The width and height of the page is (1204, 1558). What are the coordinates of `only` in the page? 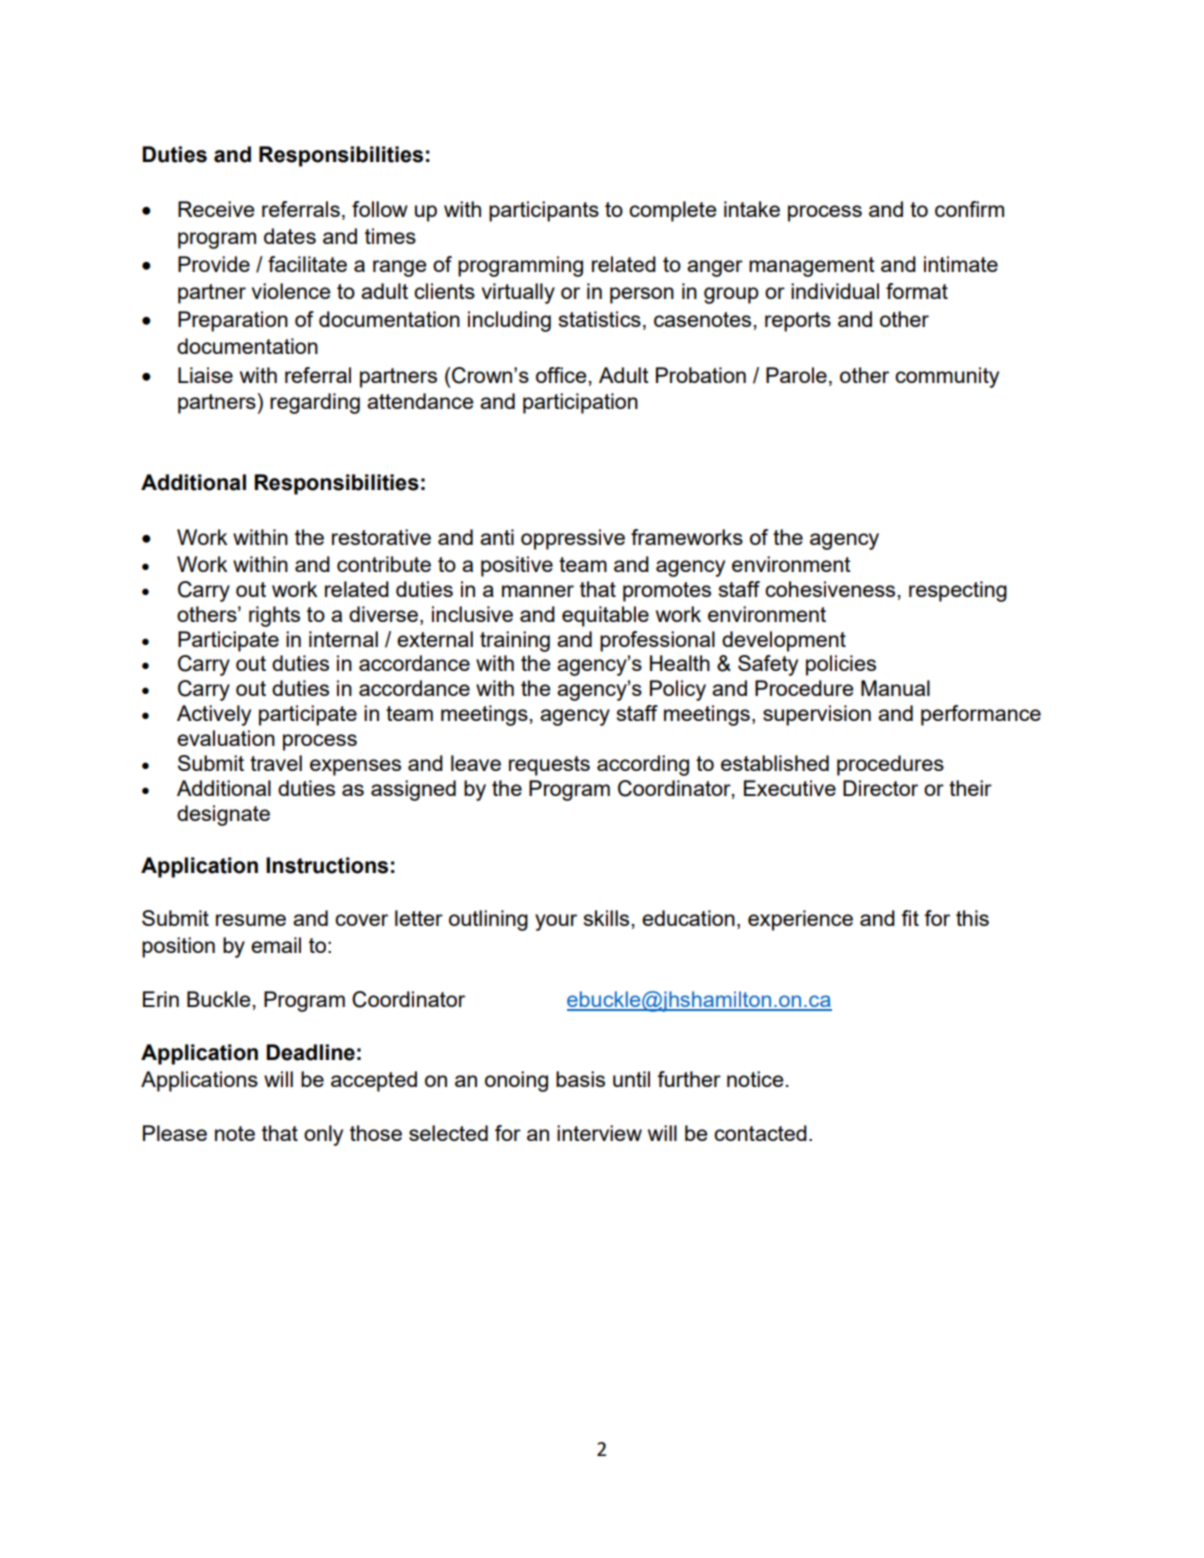 It's located at (323, 1135).
